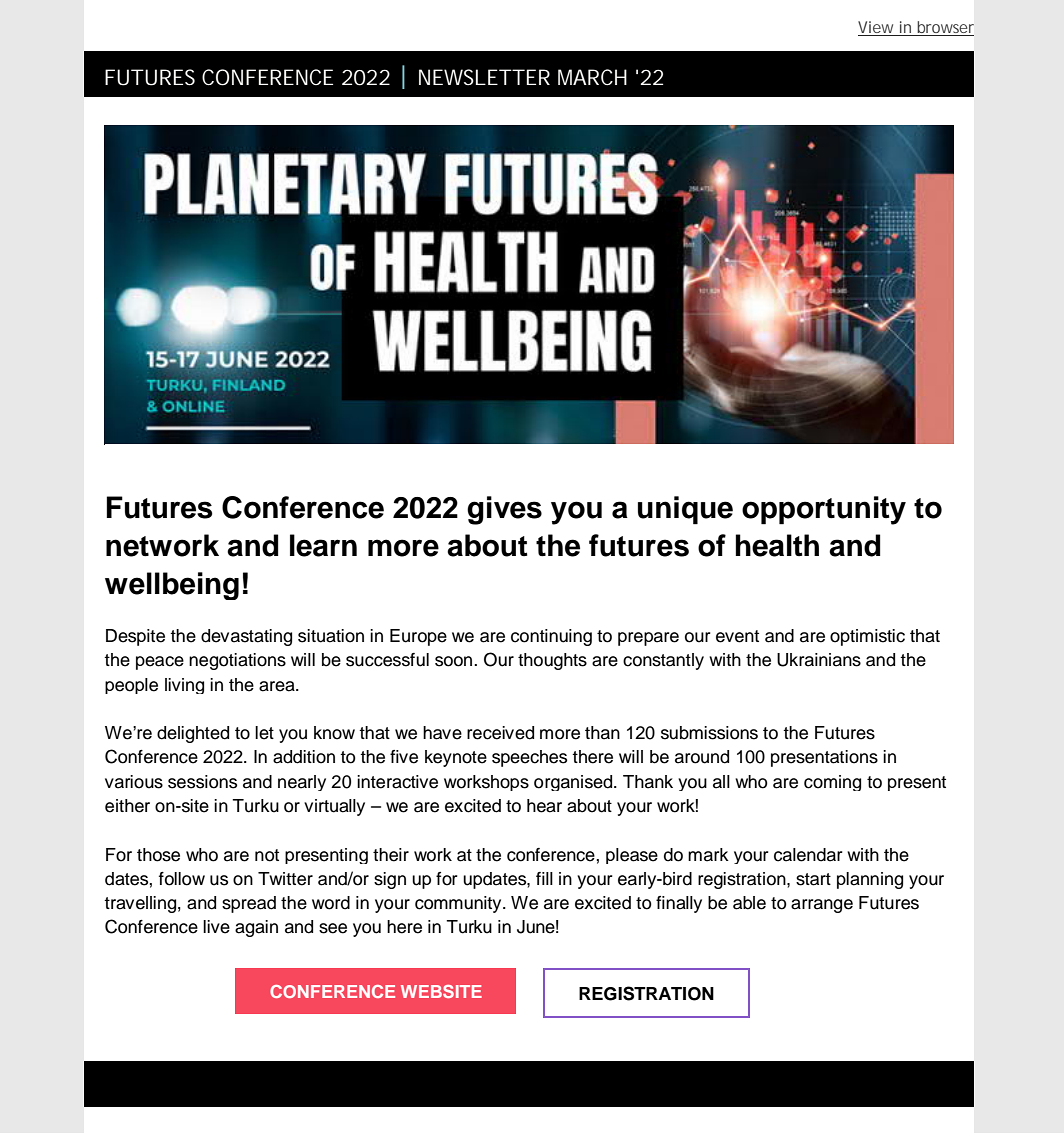 This image has width=1064, height=1136. I want to click on spread, so click(249, 904).
